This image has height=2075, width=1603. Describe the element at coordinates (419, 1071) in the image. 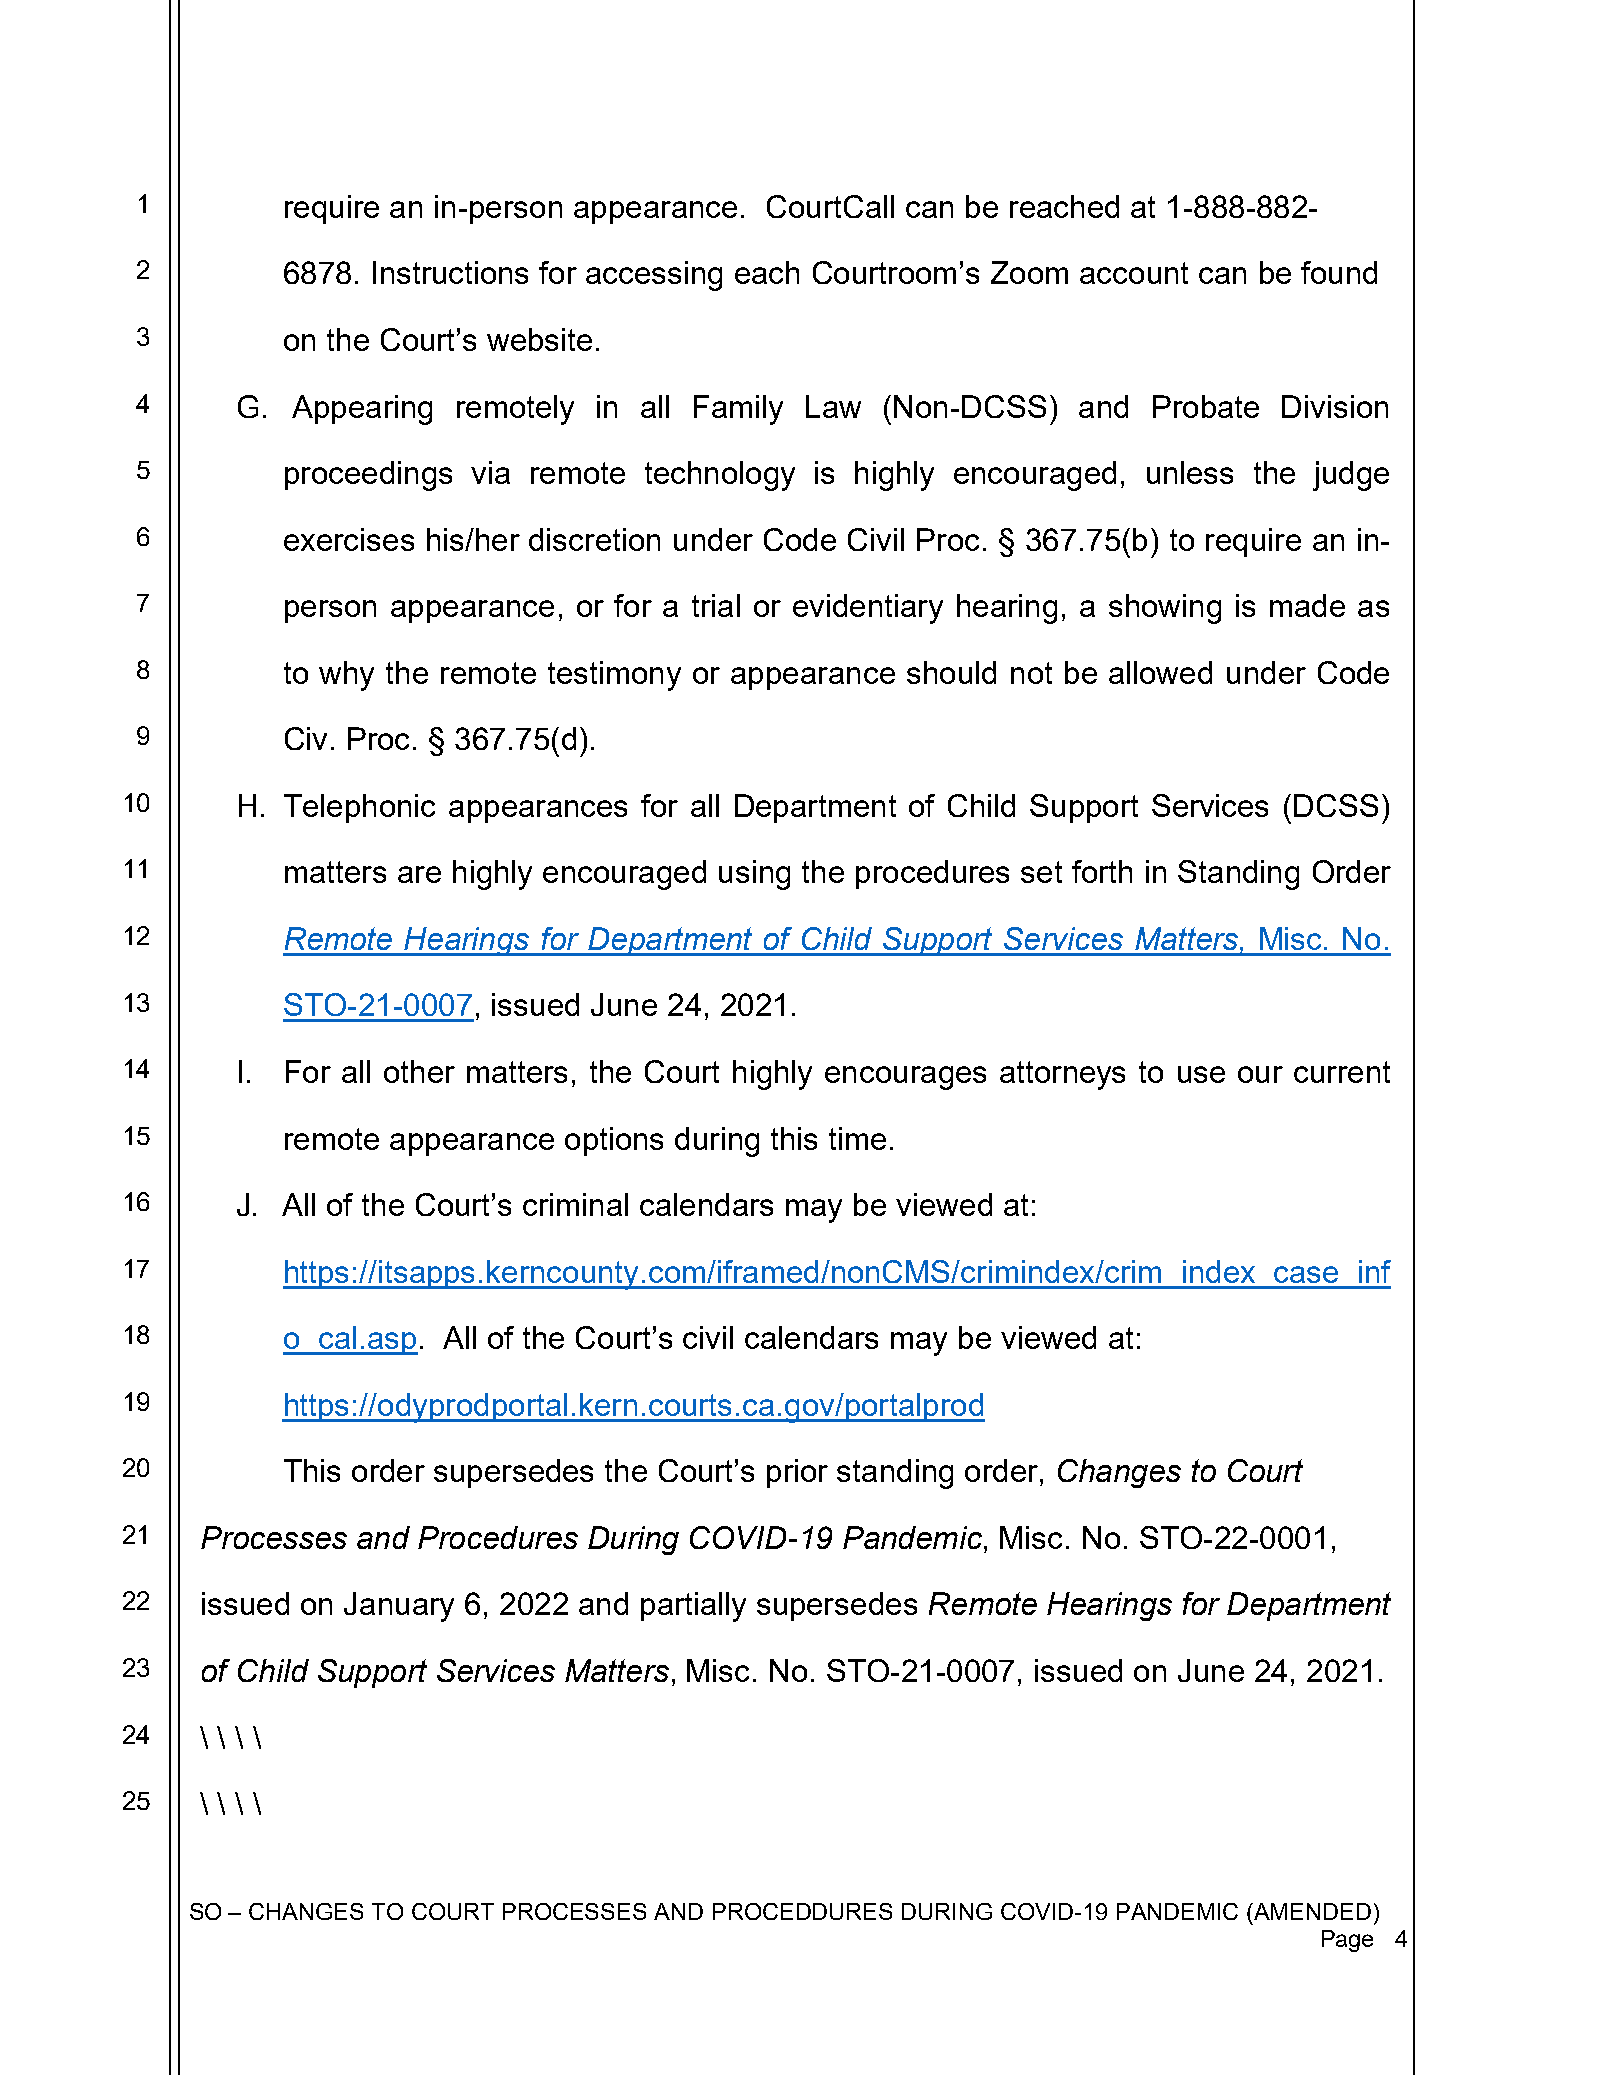

I see `other` at that location.
